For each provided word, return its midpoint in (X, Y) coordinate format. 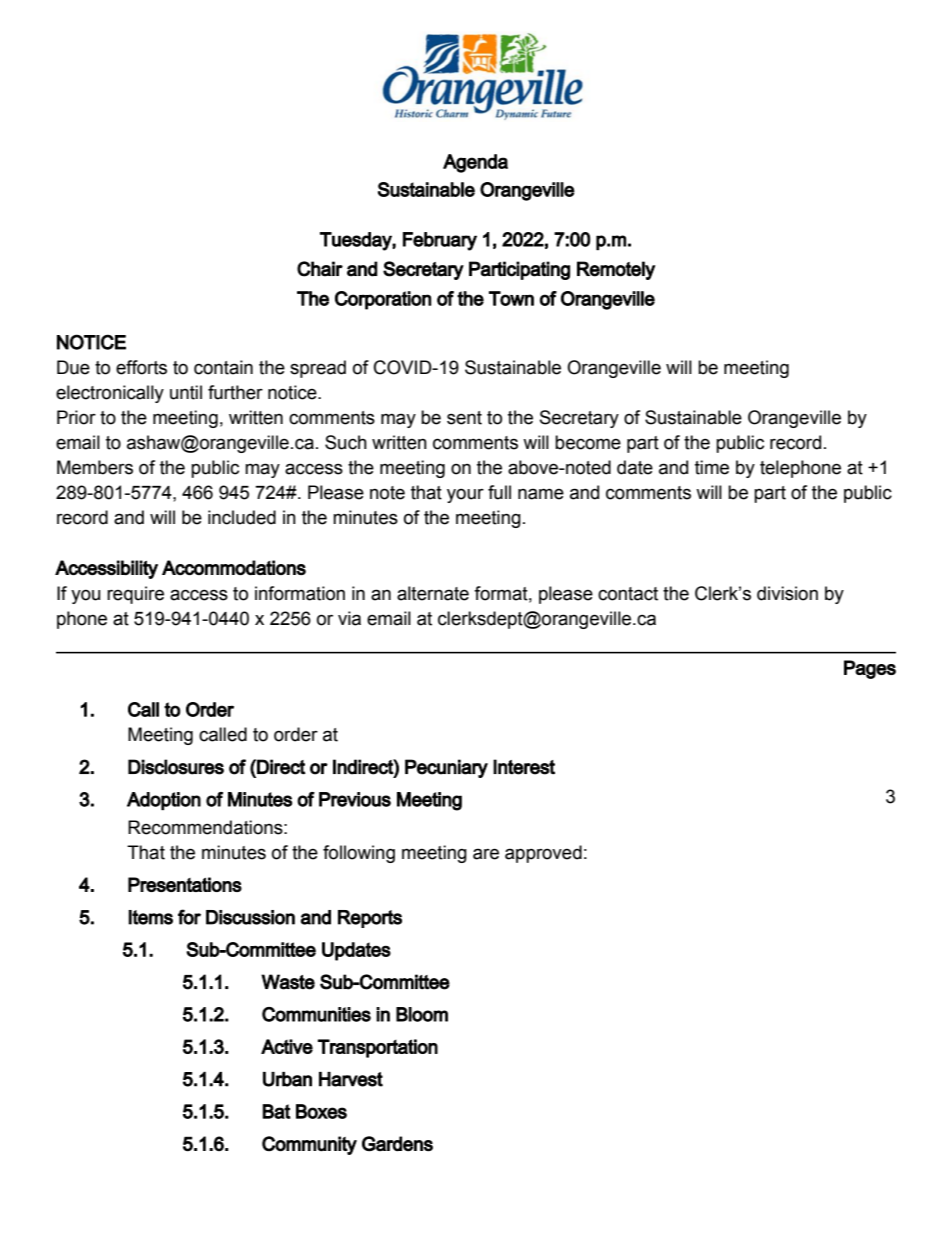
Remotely (616, 270)
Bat (277, 1111)
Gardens (397, 1144)
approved (543, 854)
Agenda (475, 163)
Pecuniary (446, 768)
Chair (320, 269)
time (712, 467)
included (242, 517)
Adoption (164, 801)
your (465, 495)
